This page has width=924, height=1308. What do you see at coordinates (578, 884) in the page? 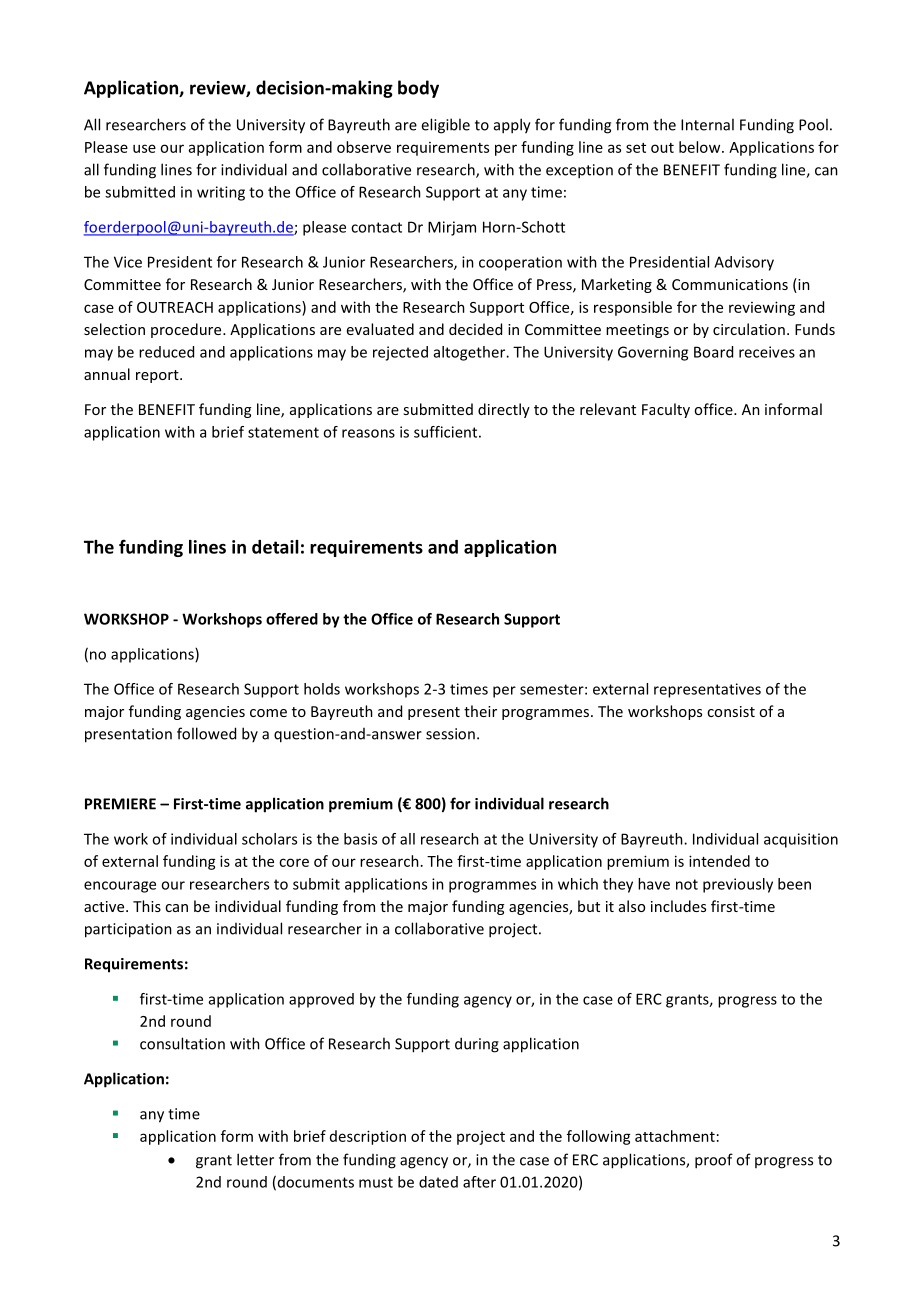
I see `which` at bounding box center [578, 884].
